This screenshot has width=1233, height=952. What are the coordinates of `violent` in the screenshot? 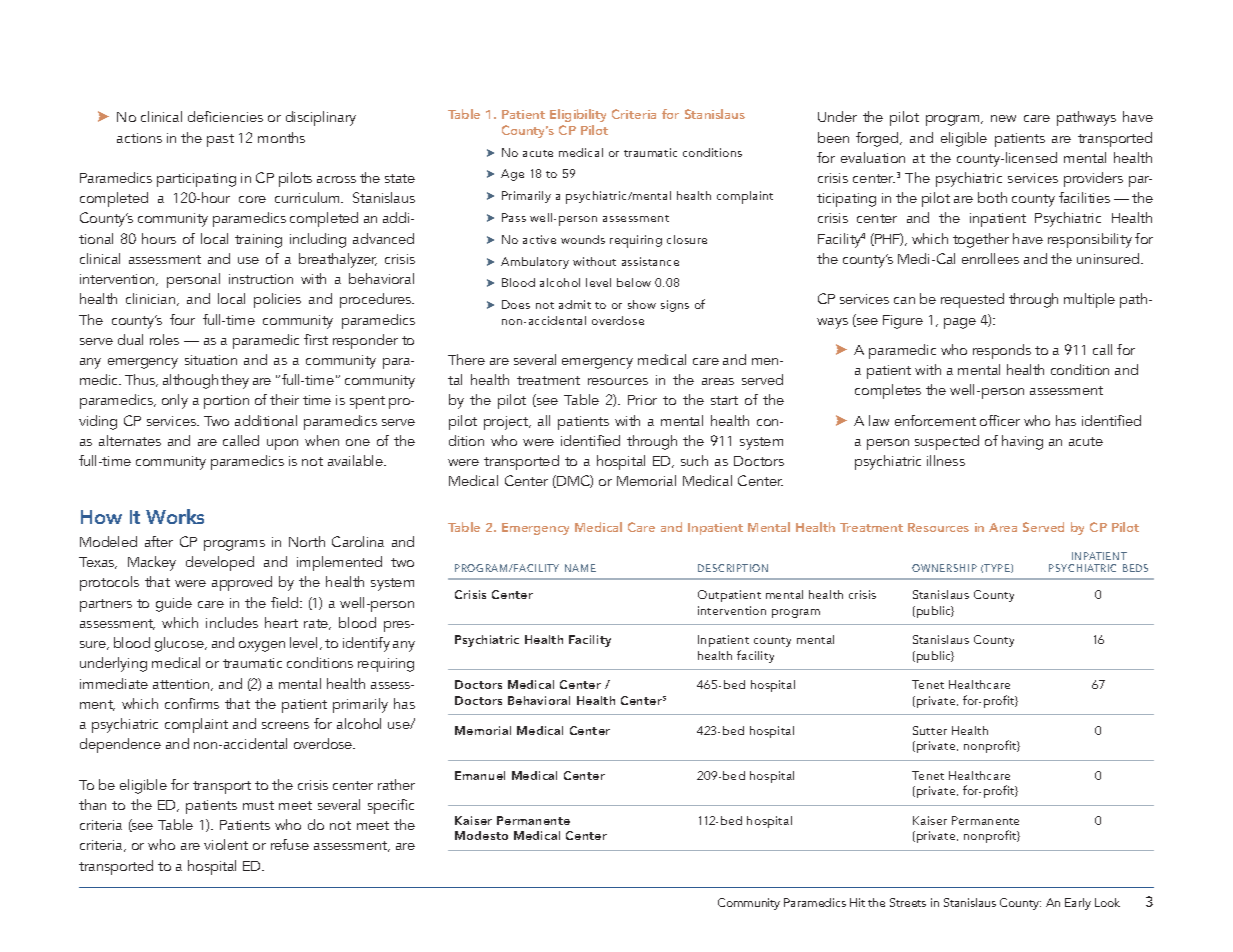 It's located at (226, 844).
